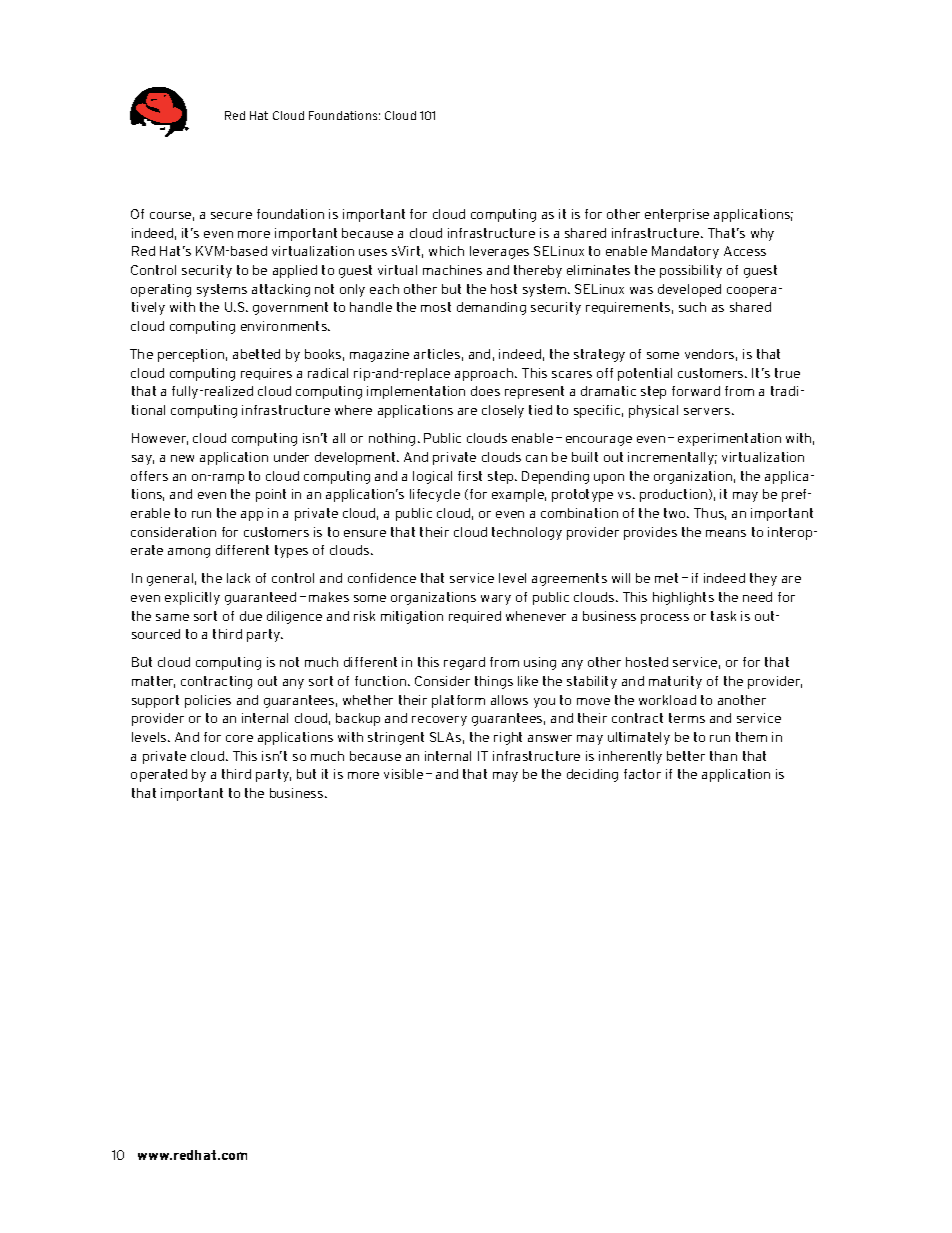 The image size is (952, 1233). Describe the element at coordinates (677, 215) in the screenshot. I see `enterprise` at that location.
